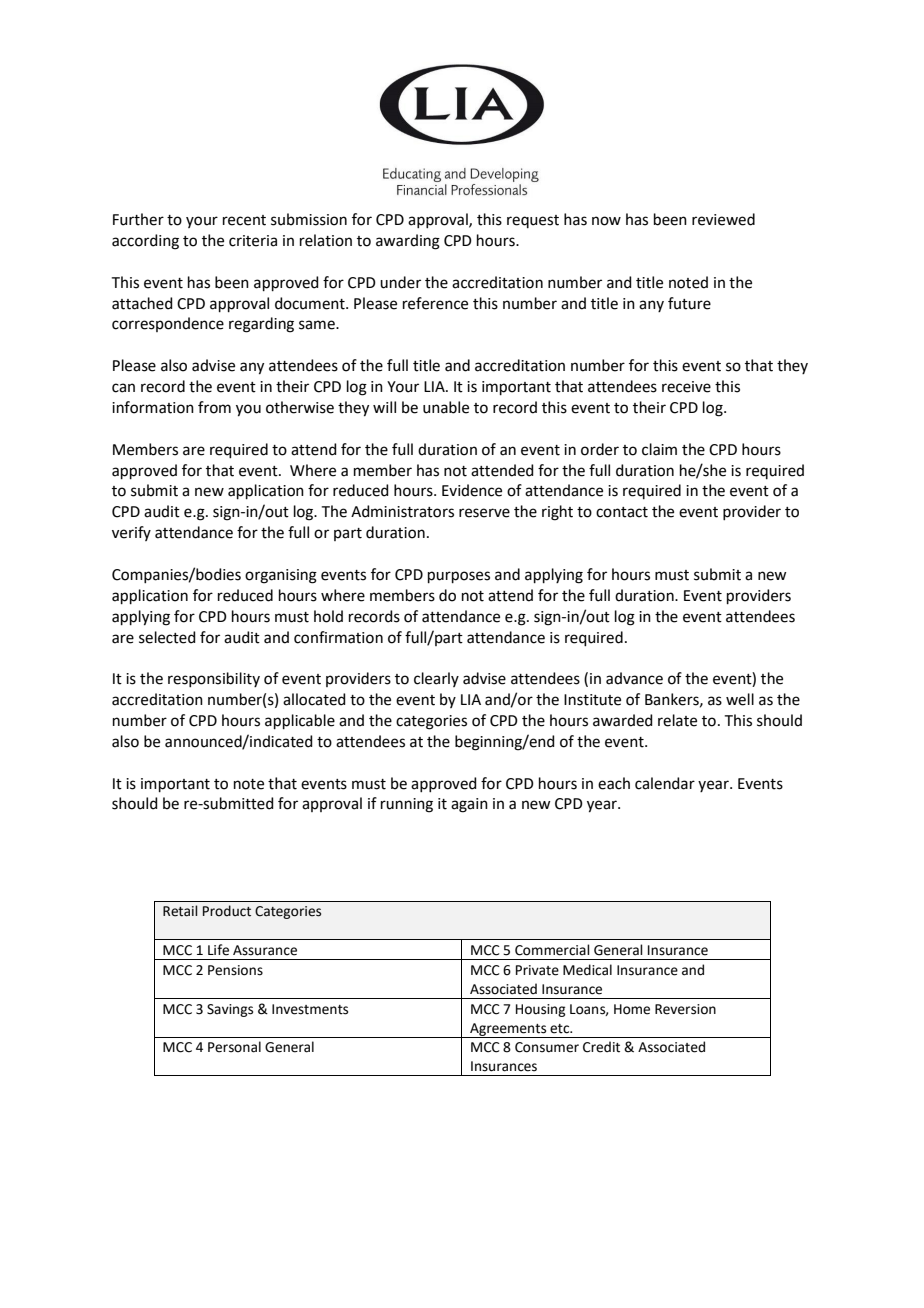 Image resolution: width=924 pixels, height=1308 pixels. What do you see at coordinates (508, 1030) in the page?
I see `Agreements` at bounding box center [508, 1030].
